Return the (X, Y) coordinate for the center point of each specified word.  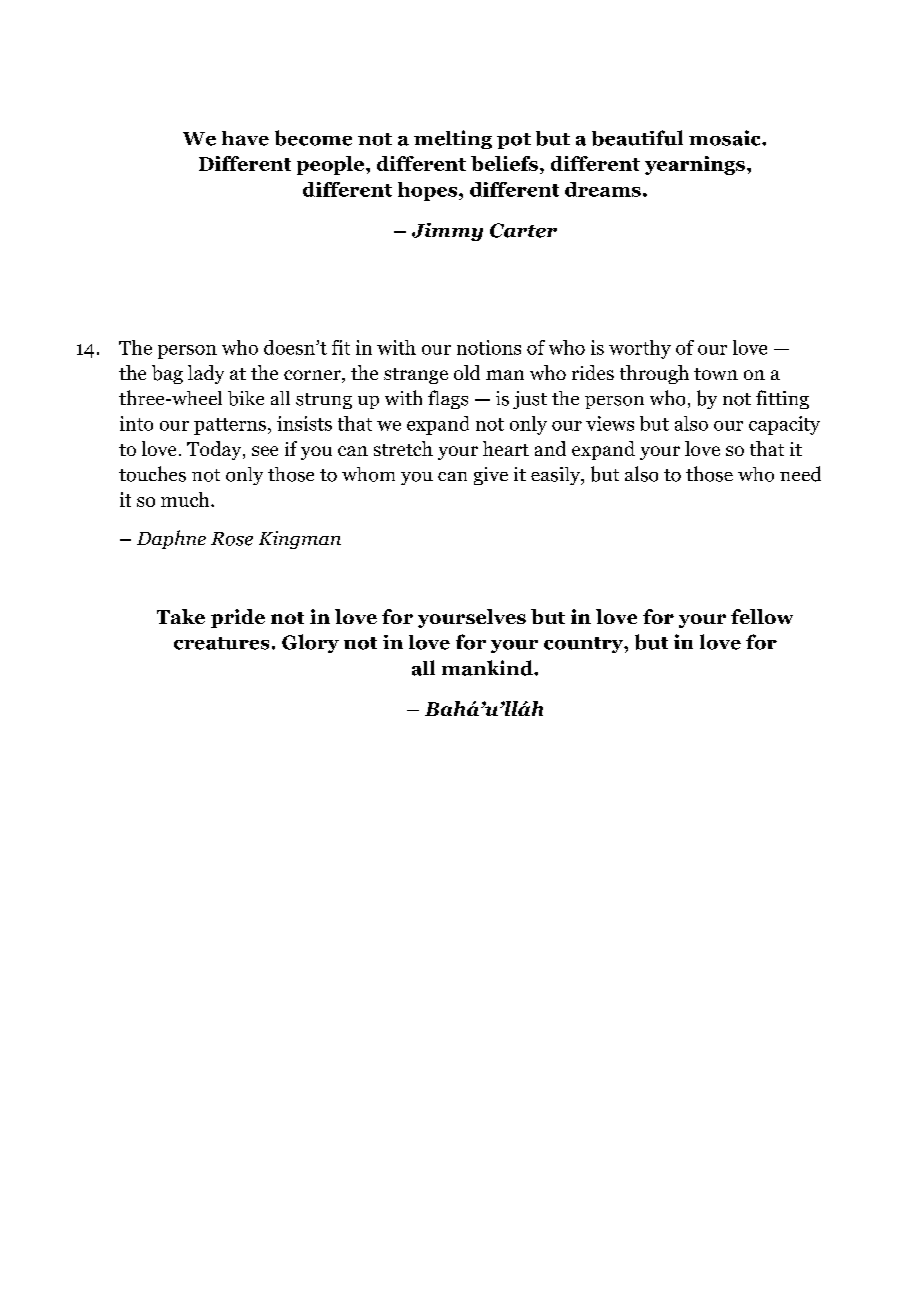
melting (453, 139)
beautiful (637, 138)
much (186, 499)
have (245, 138)
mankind (488, 668)
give (491, 476)
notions (489, 347)
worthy (640, 349)
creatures (221, 643)
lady (206, 374)
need (800, 474)
